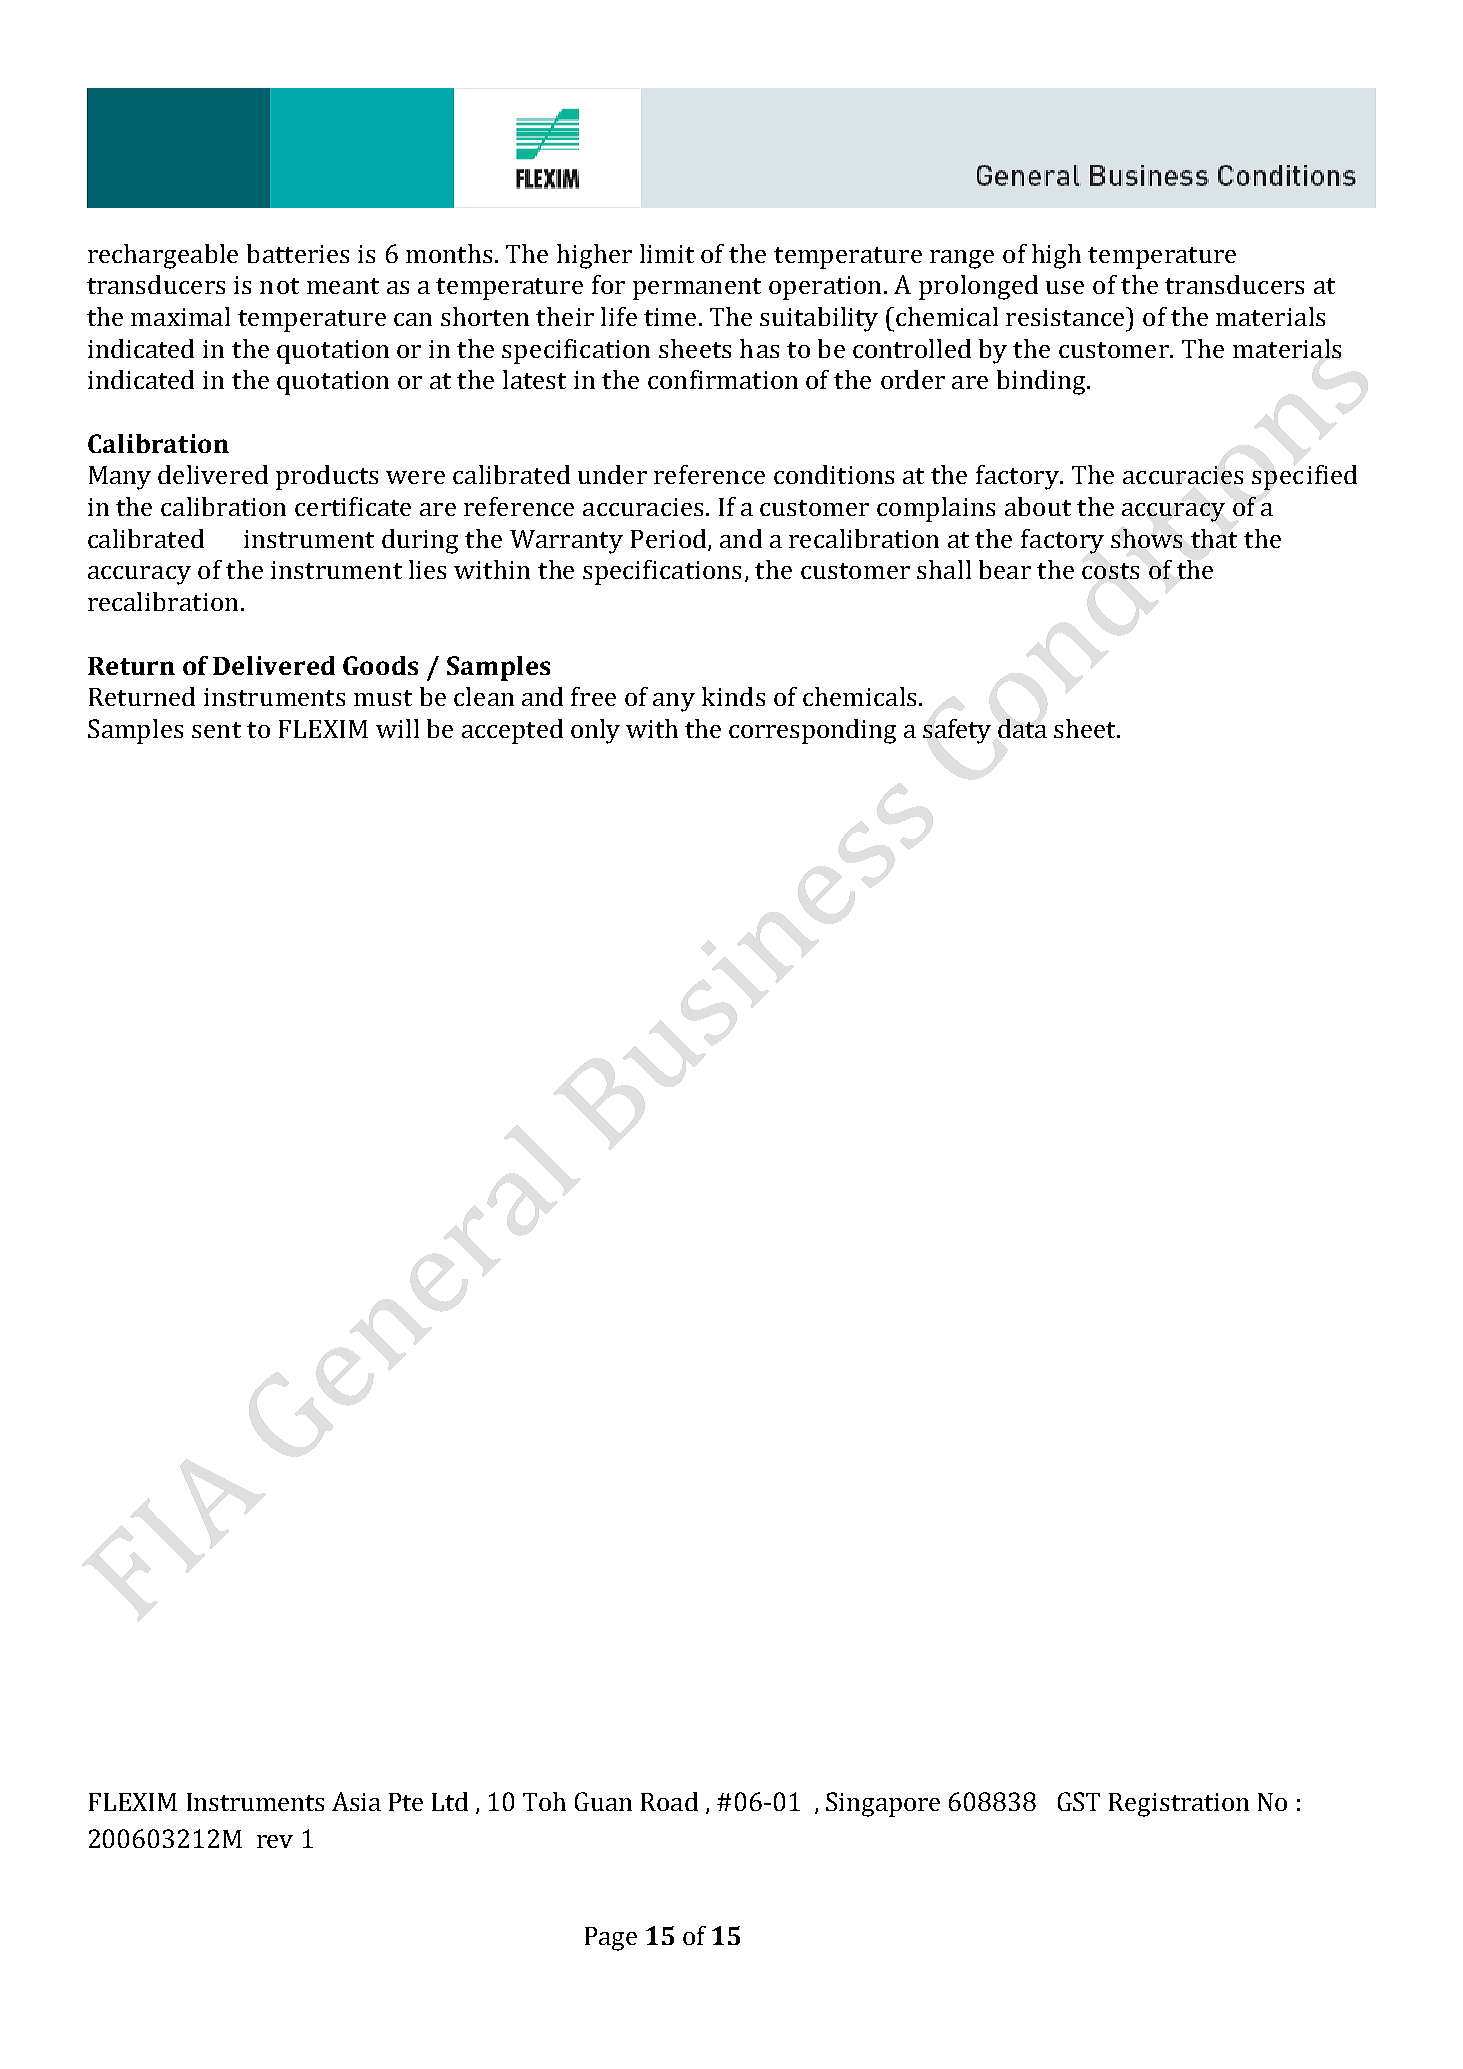 The height and width of the screenshot is (2069, 1463). Describe the element at coordinates (697, 289) in the screenshot. I see `permanent` at that location.
